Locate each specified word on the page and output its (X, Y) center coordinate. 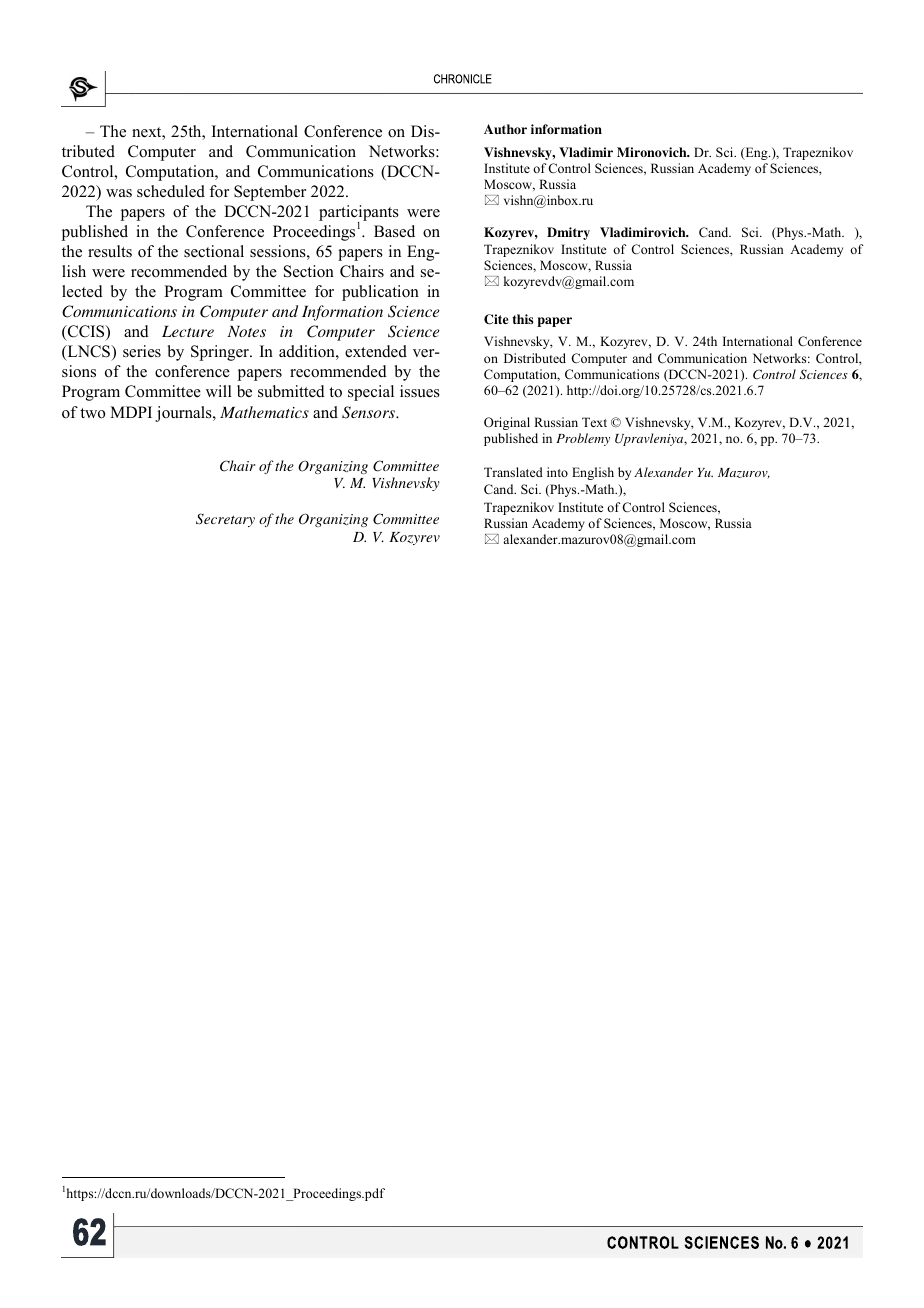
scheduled (171, 191)
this (523, 319)
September (270, 193)
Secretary (225, 520)
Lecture (188, 331)
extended (376, 351)
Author (505, 129)
